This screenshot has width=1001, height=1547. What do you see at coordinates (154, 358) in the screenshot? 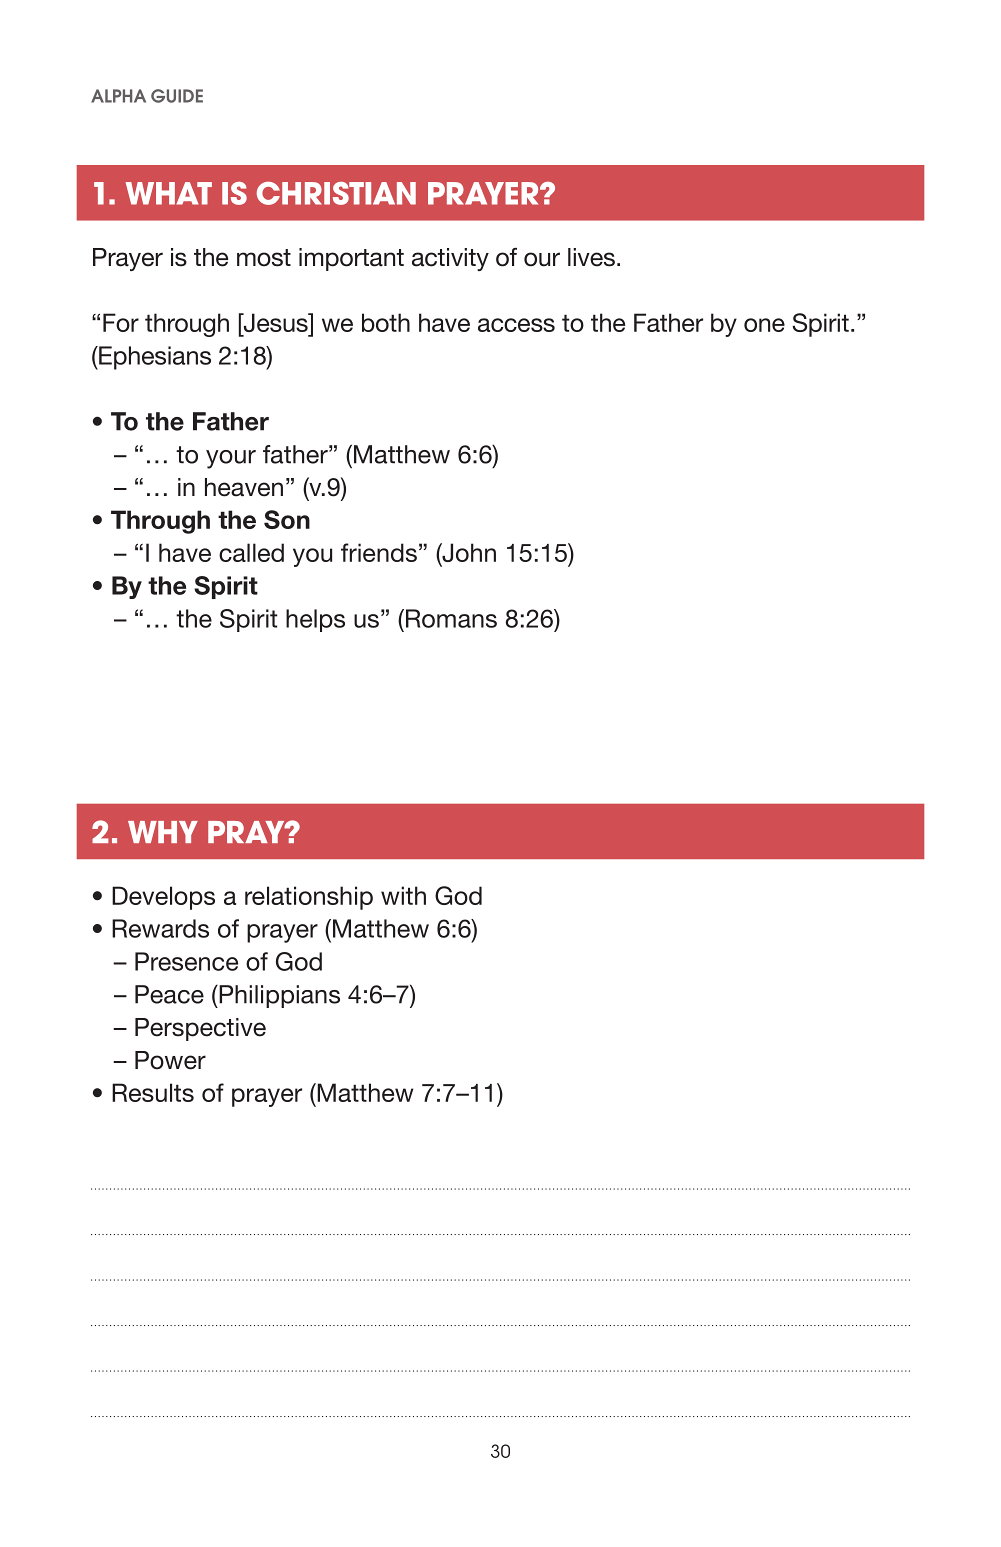
I see `Ephesians` at bounding box center [154, 358].
